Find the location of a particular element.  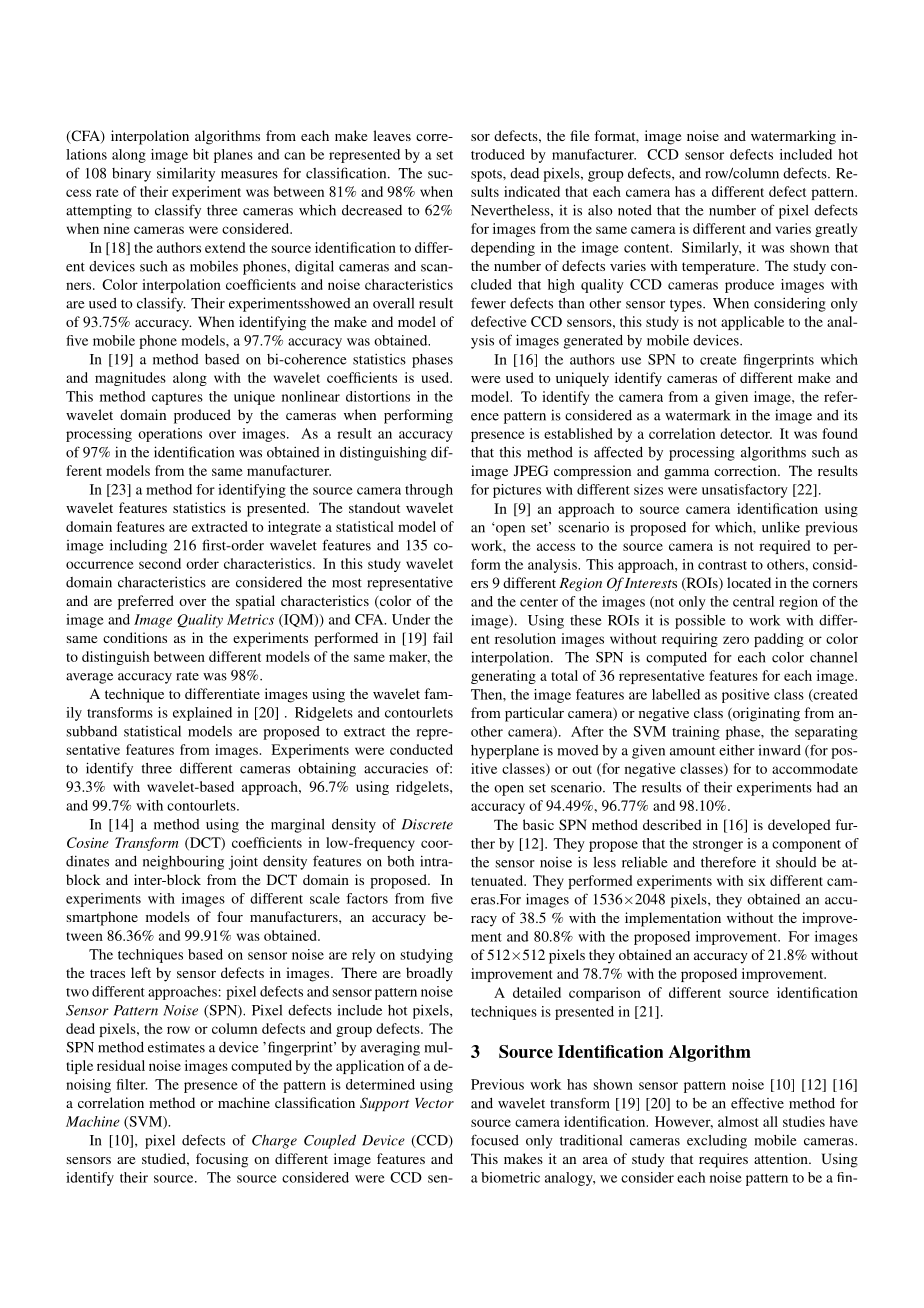

spots is located at coordinates (487, 175).
